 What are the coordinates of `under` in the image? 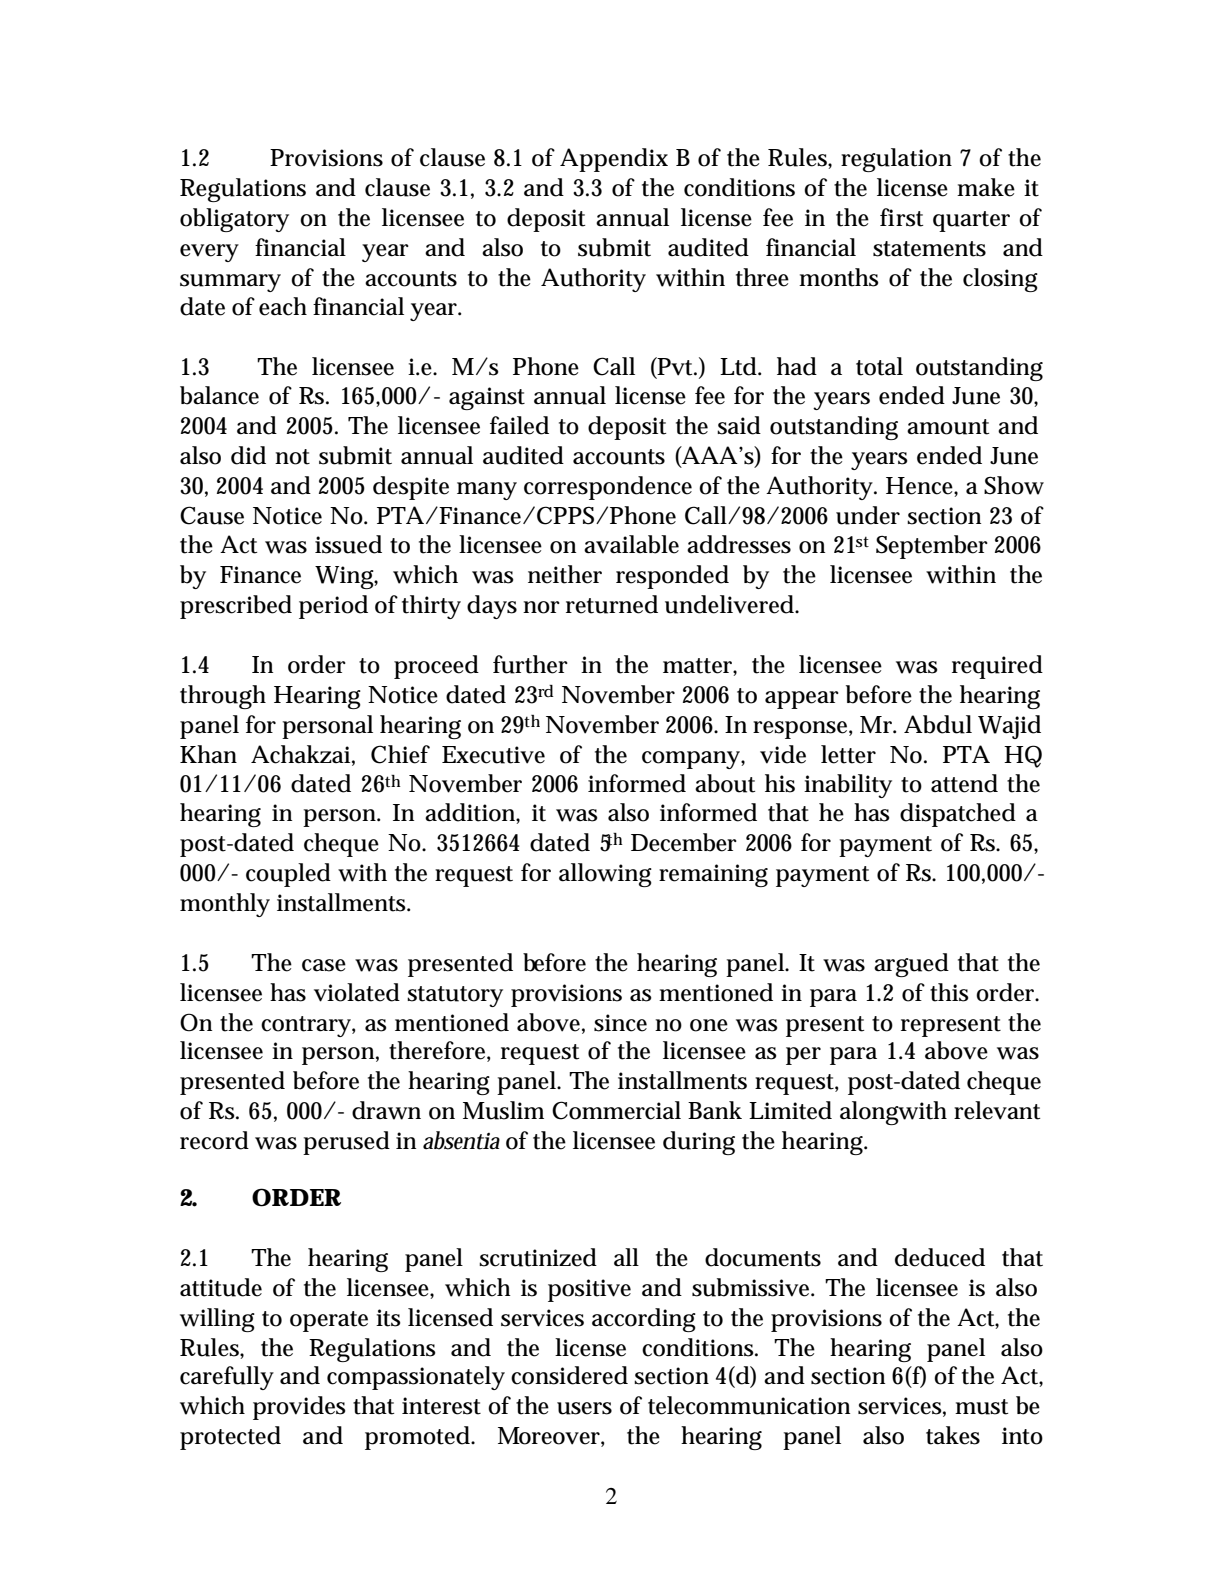 It's located at (868, 515).
